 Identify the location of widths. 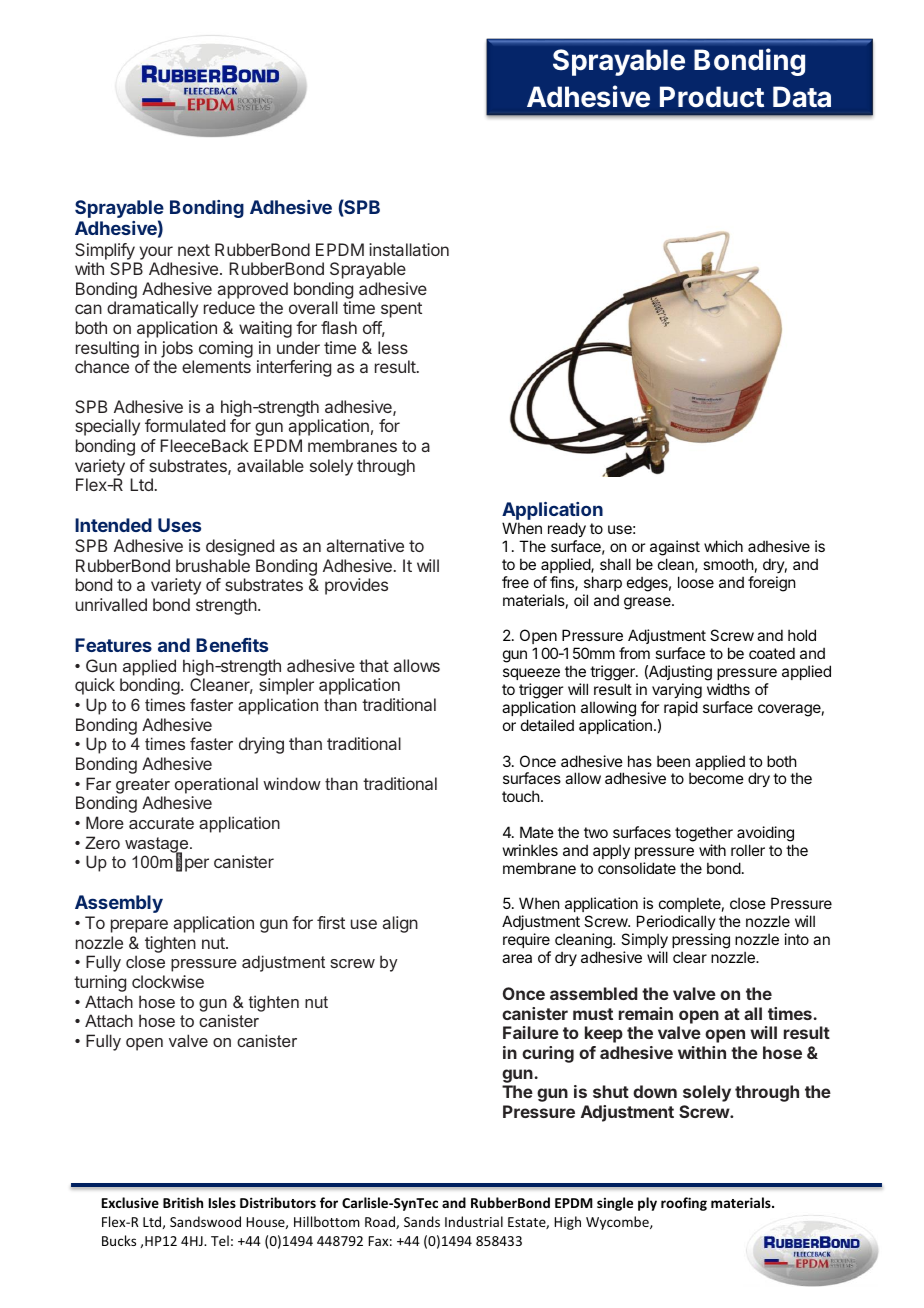
(728, 689).
